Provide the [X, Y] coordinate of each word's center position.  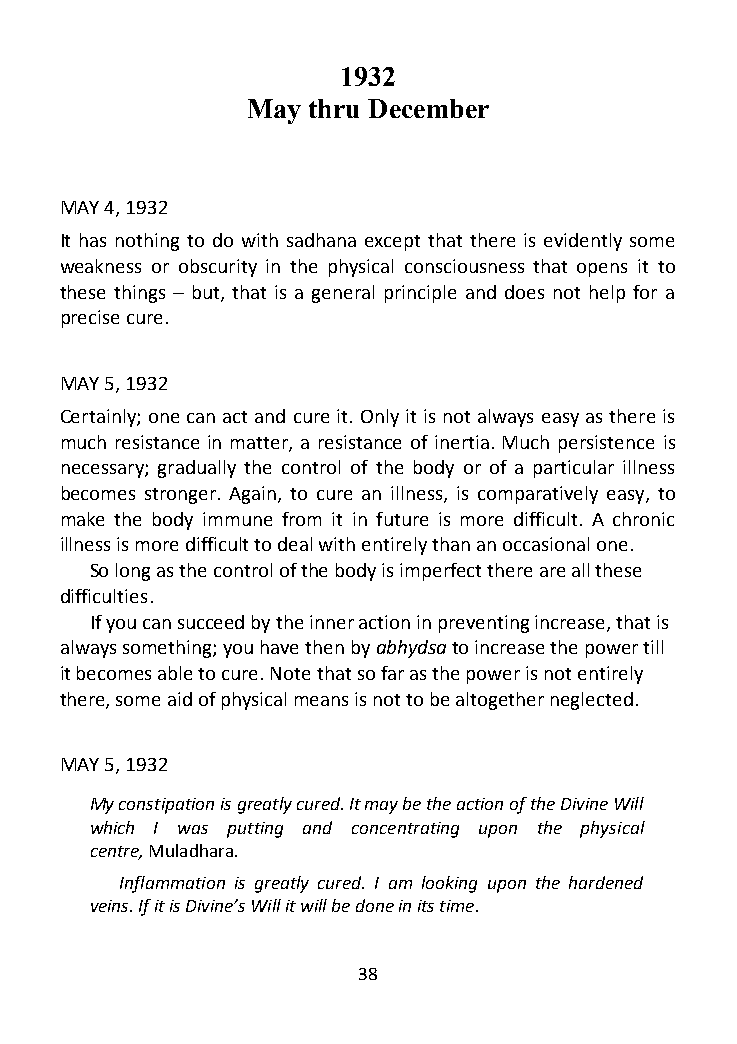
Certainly [99, 418]
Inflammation [172, 884]
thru [334, 108]
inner [332, 622]
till [653, 647]
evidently [583, 242]
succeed [211, 622]
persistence [606, 444]
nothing [147, 242]
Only [380, 418]
